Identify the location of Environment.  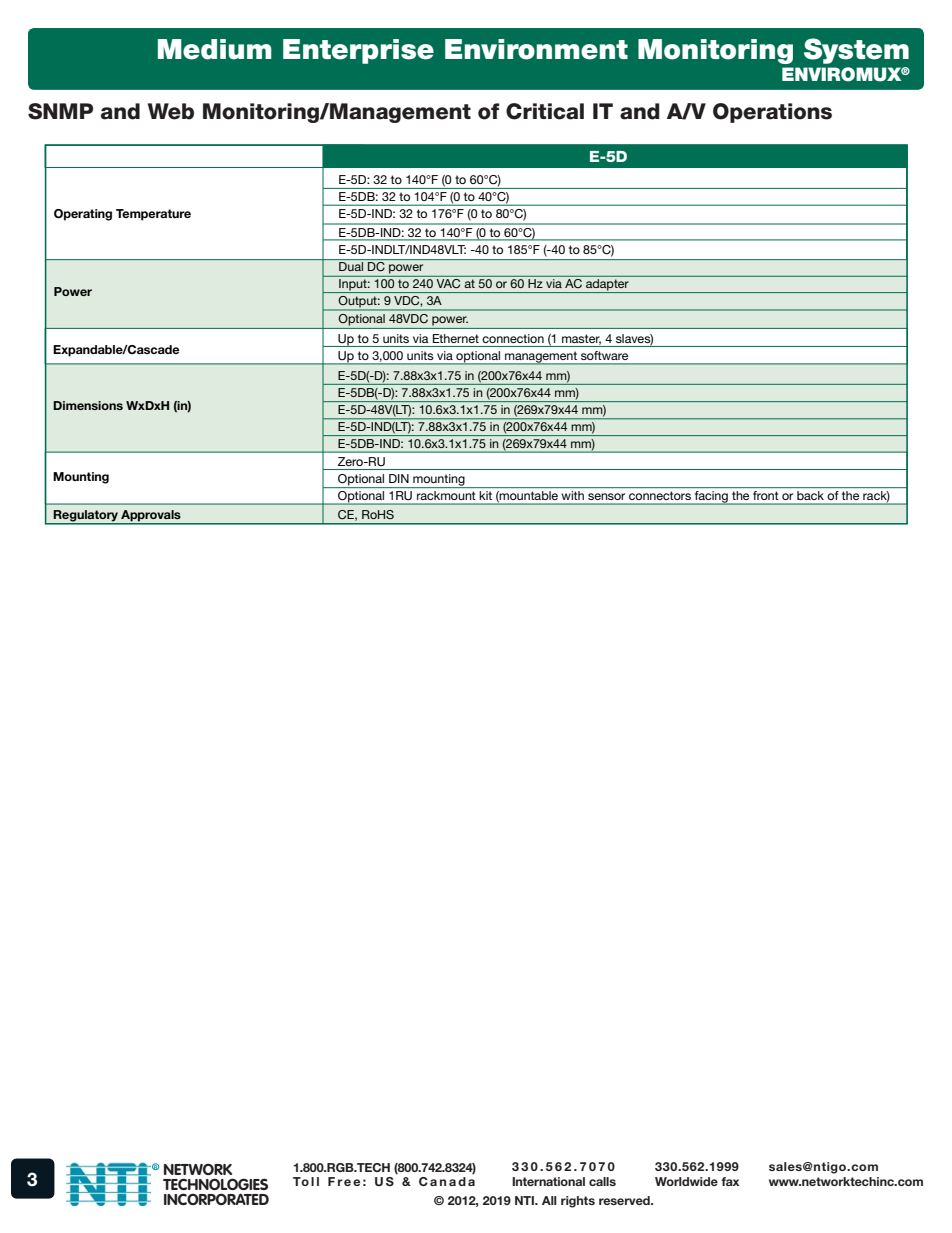
(536, 49).
